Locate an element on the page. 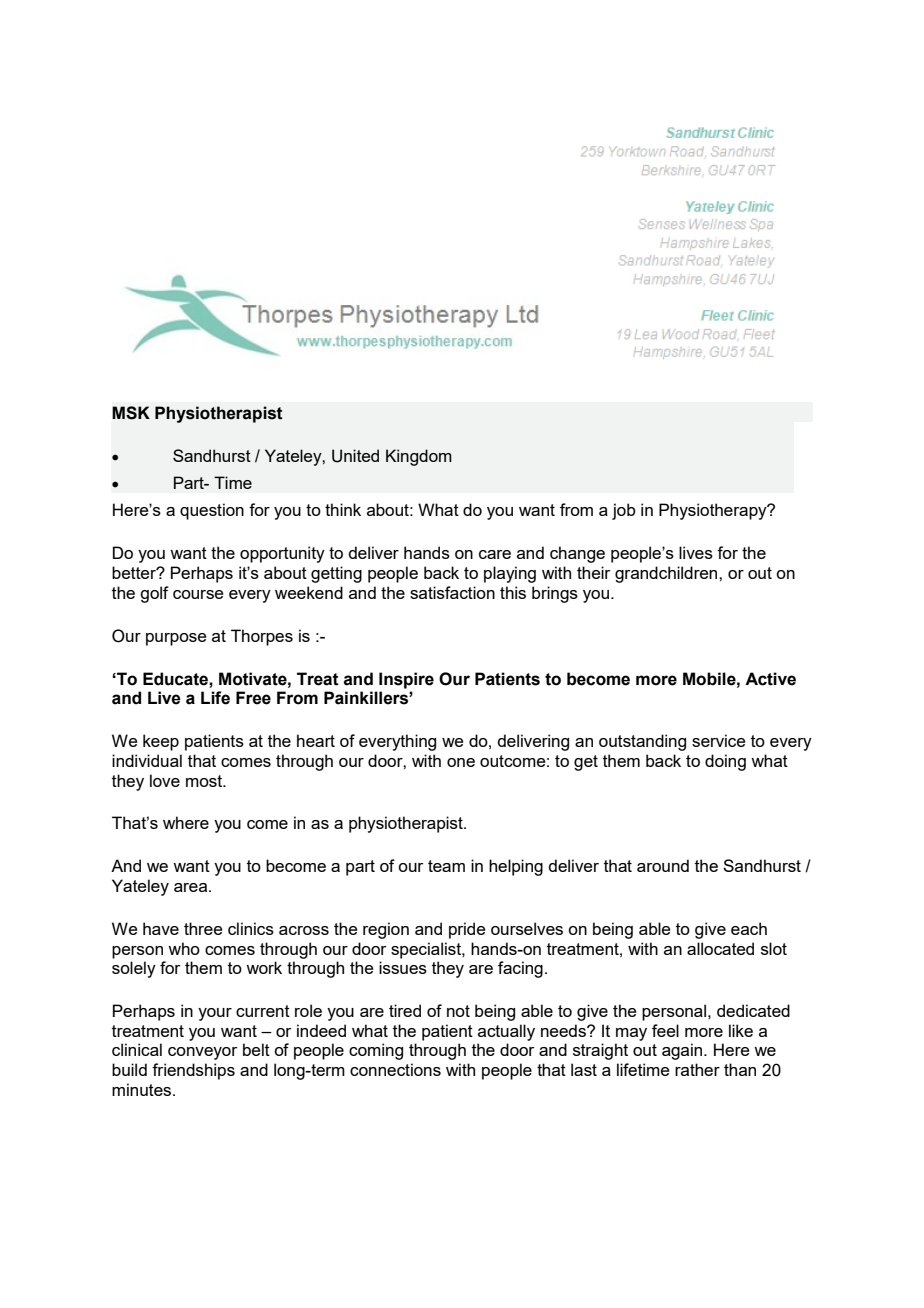  rather is located at coordinates (697, 1069).
